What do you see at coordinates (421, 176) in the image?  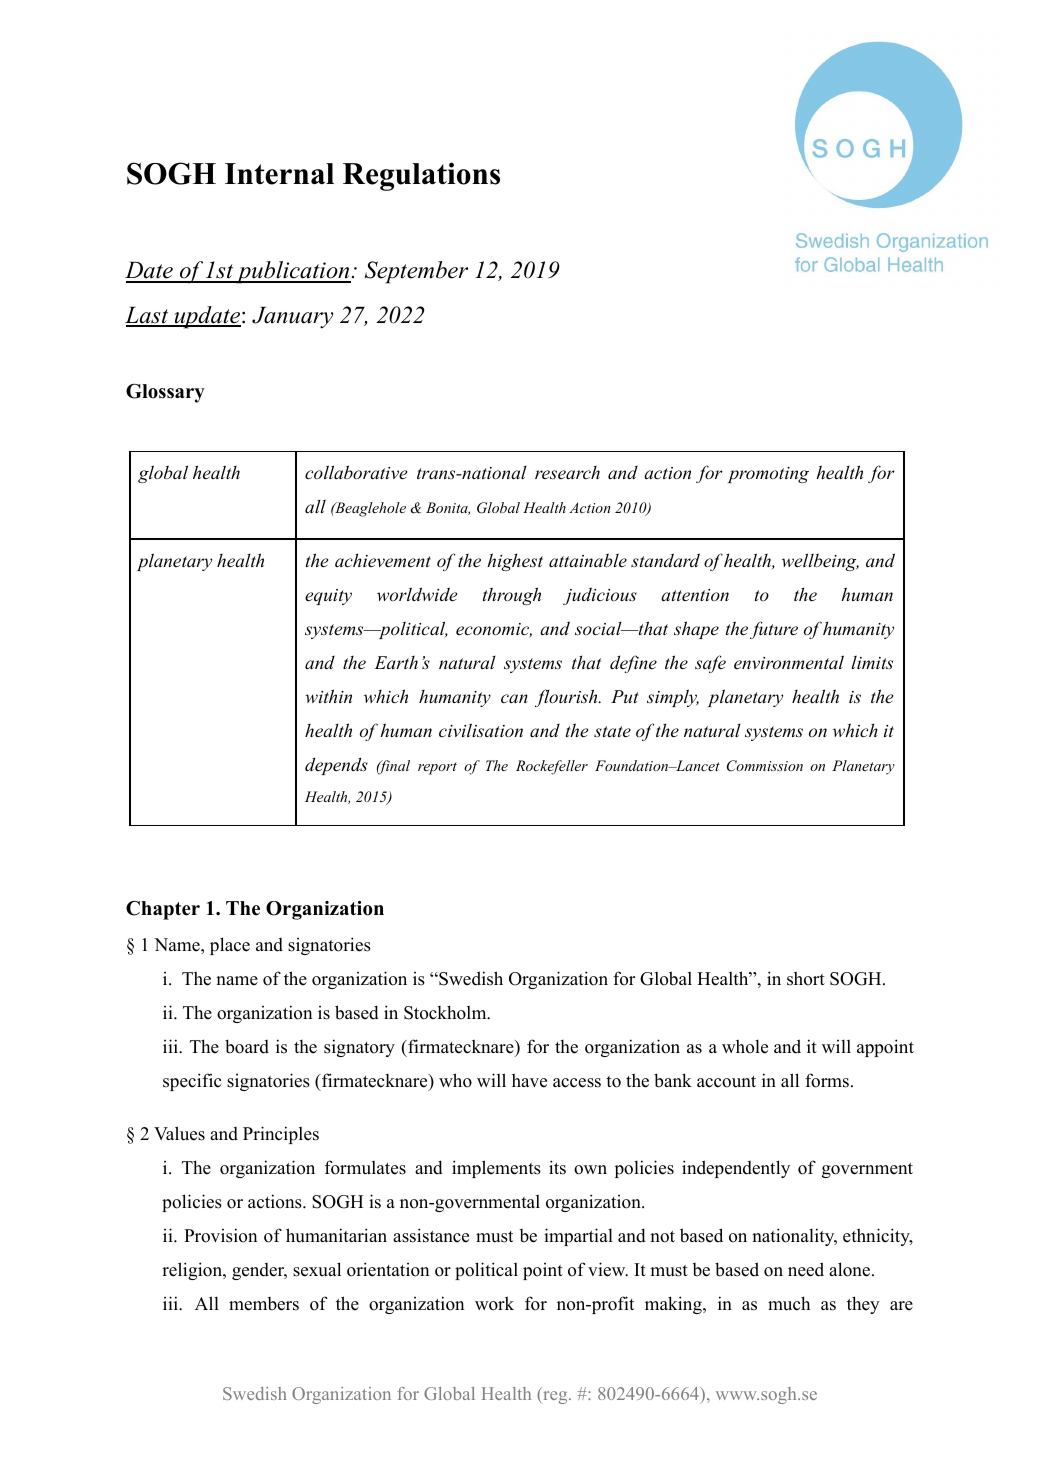 I see `Regulations` at bounding box center [421, 176].
